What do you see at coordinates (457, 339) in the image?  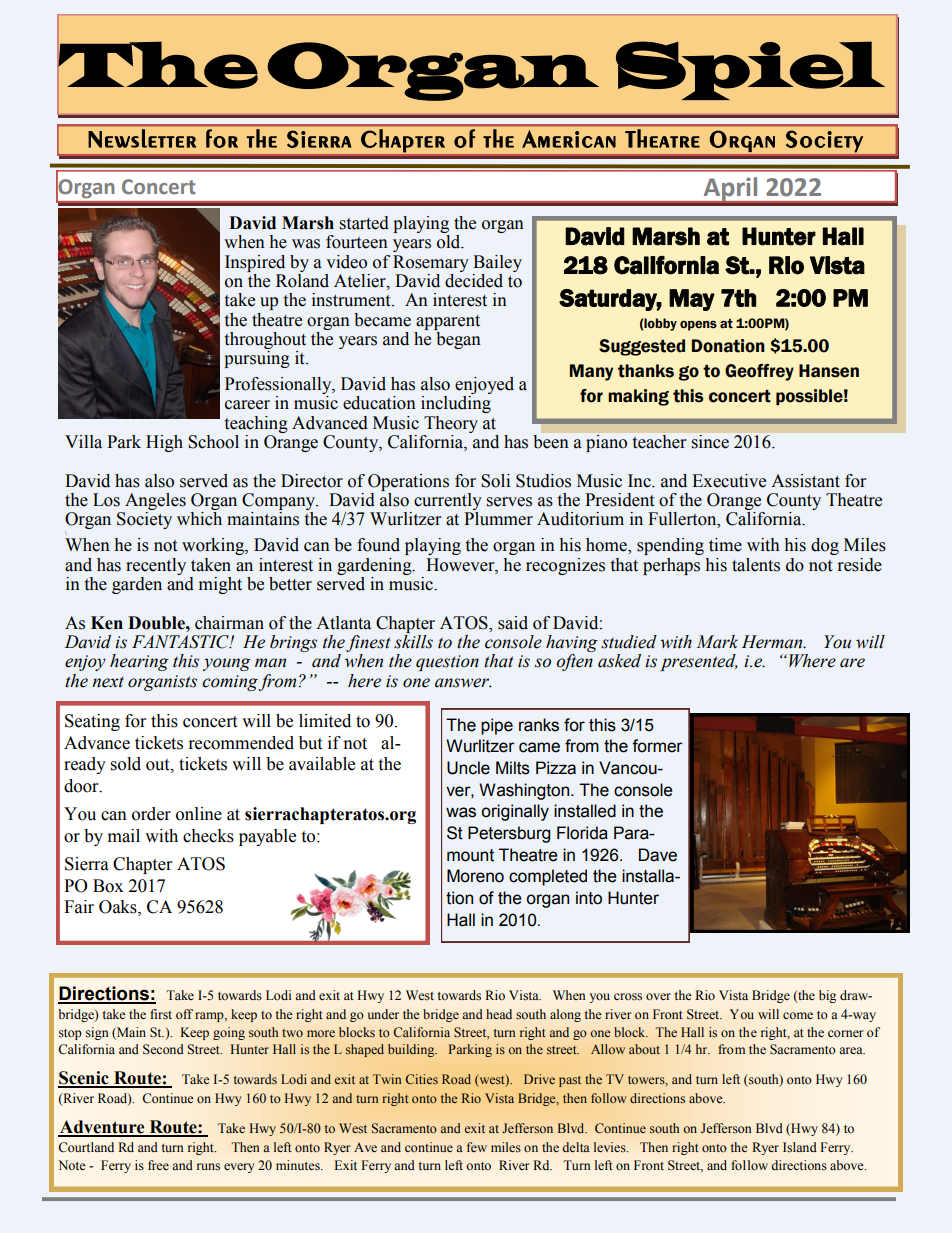 I see `began` at bounding box center [457, 339].
